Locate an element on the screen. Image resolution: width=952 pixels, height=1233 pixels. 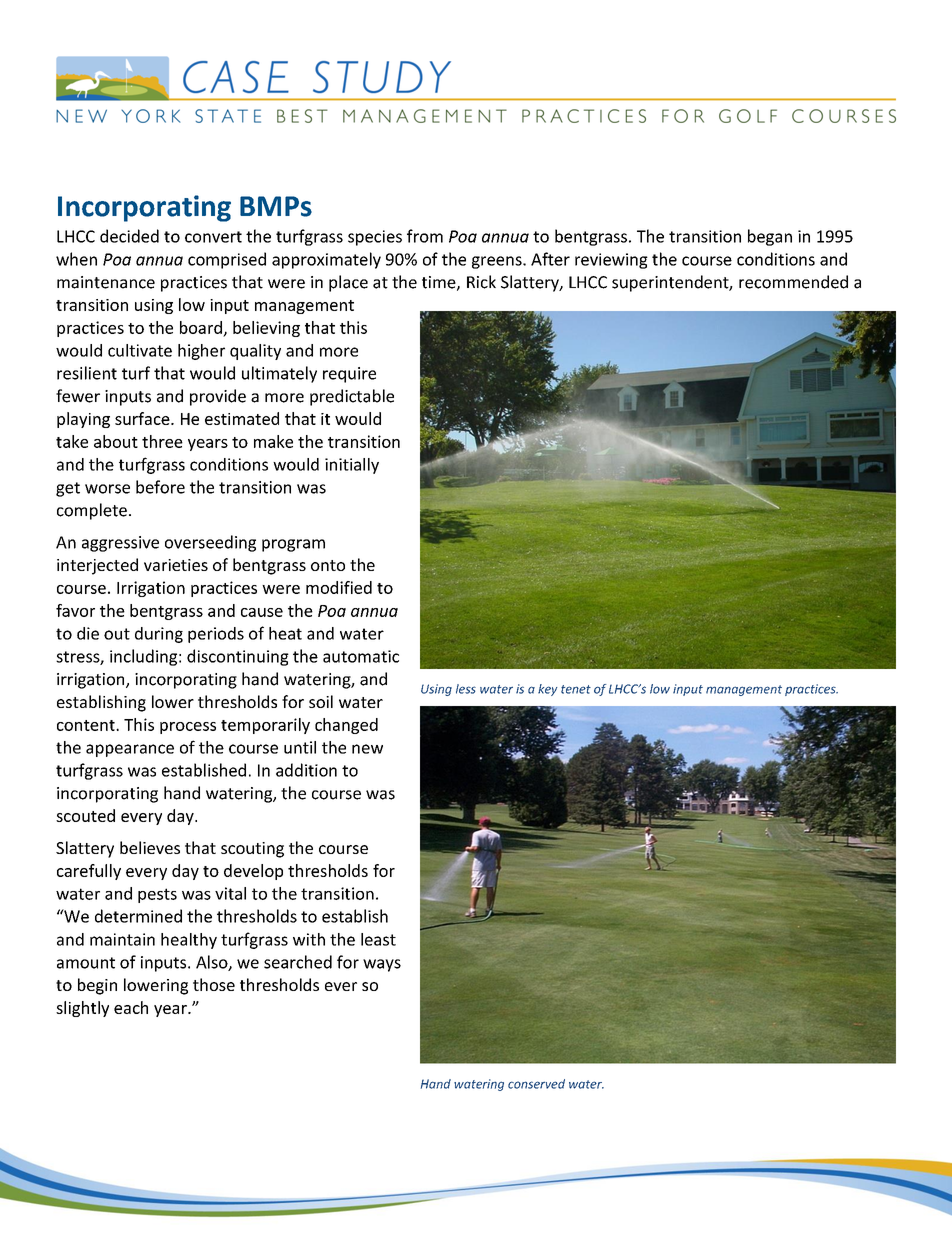
predictable is located at coordinates (352, 397).
